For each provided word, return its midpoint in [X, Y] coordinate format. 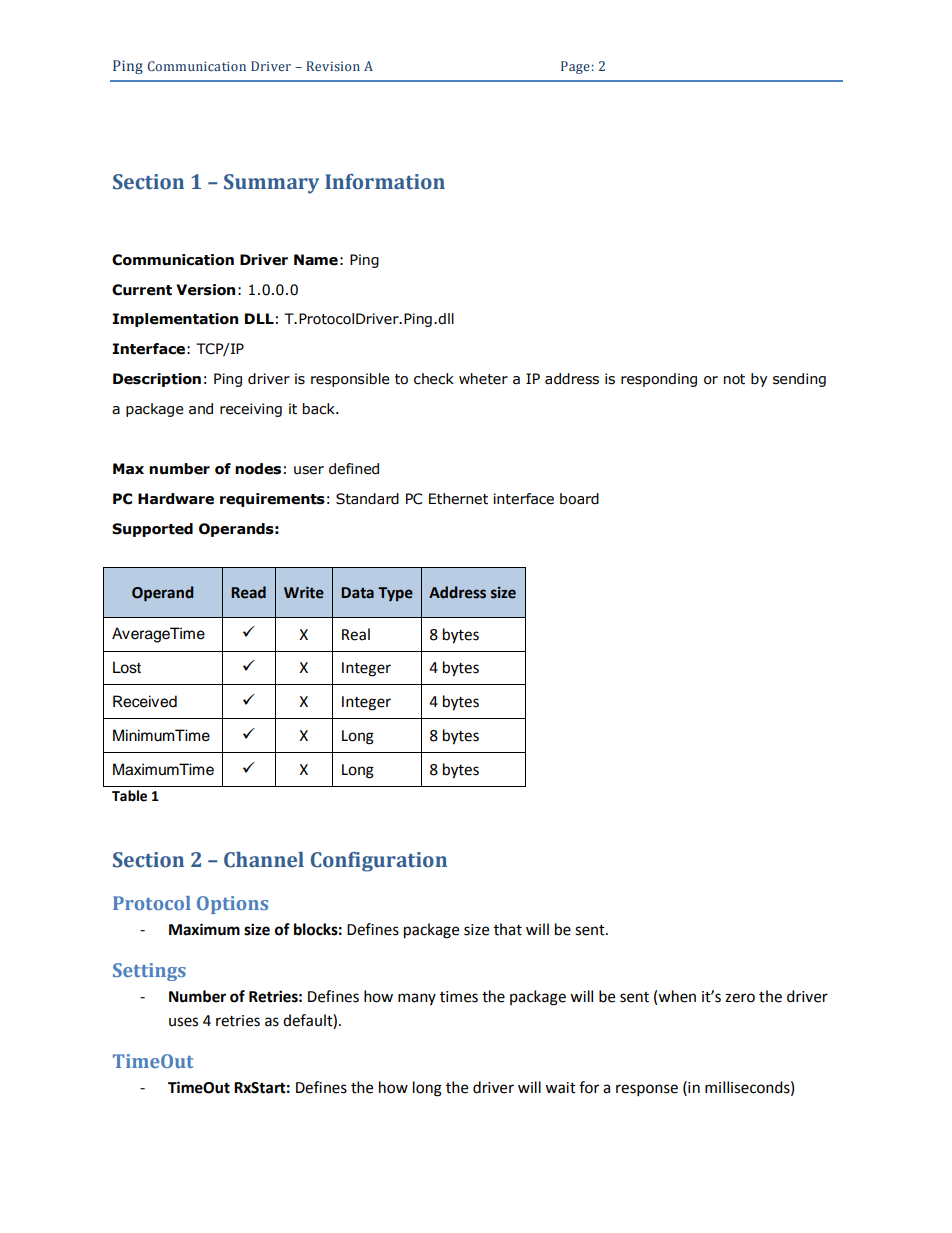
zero [740, 998]
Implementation [175, 320]
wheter [483, 379]
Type [395, 594]
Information [385, 182]
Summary [271, 184]
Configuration [379, 862]
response [647, 1090]
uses [183, 1022]
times [459, 997]
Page [575, 67]
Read [248, 592]
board [579, 499]
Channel [264, 860]
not [734, 379]
